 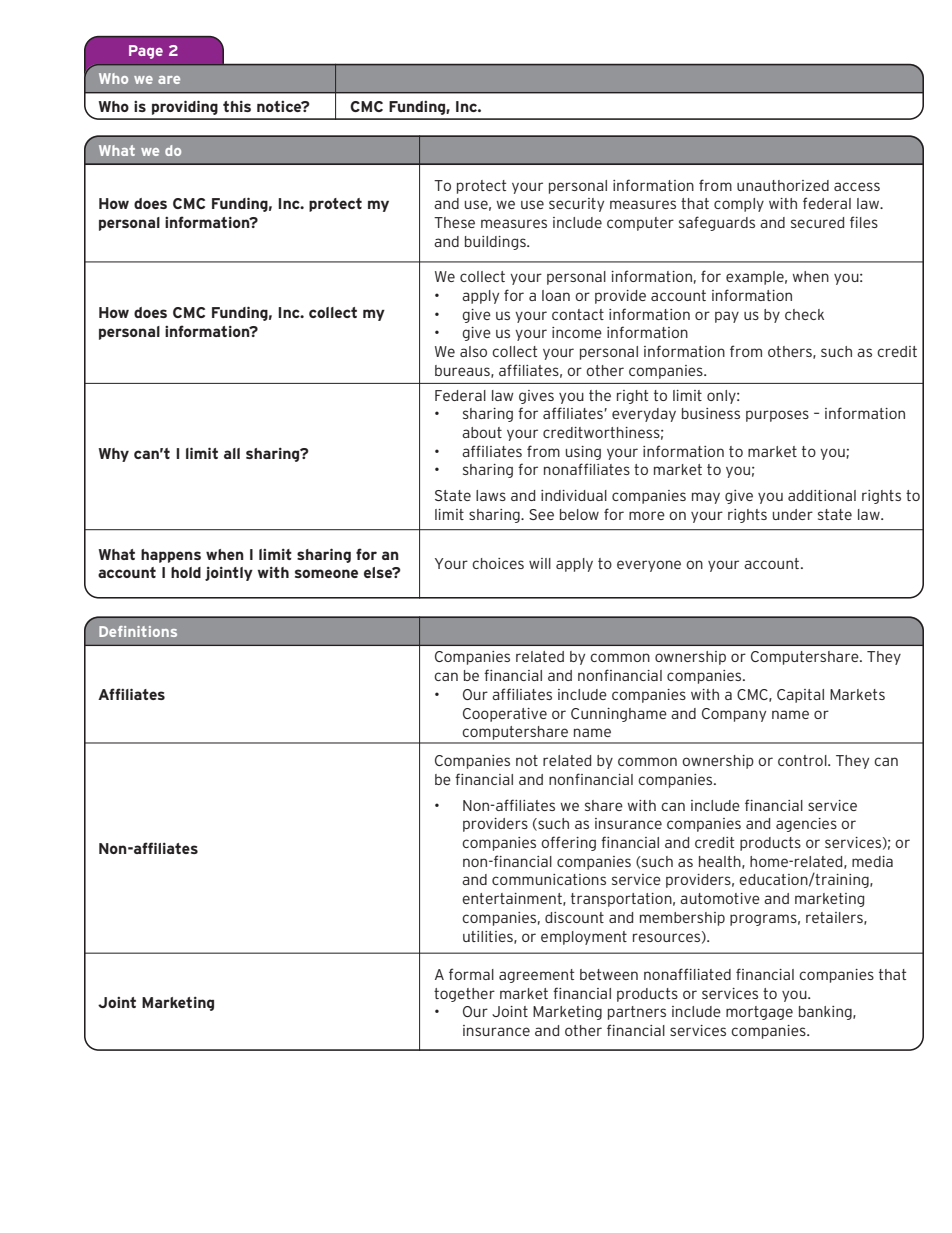 What do you see at coordinates (783, 185) in the screenshot?
I see `unauthorized` at bounding box center [783, 185].
